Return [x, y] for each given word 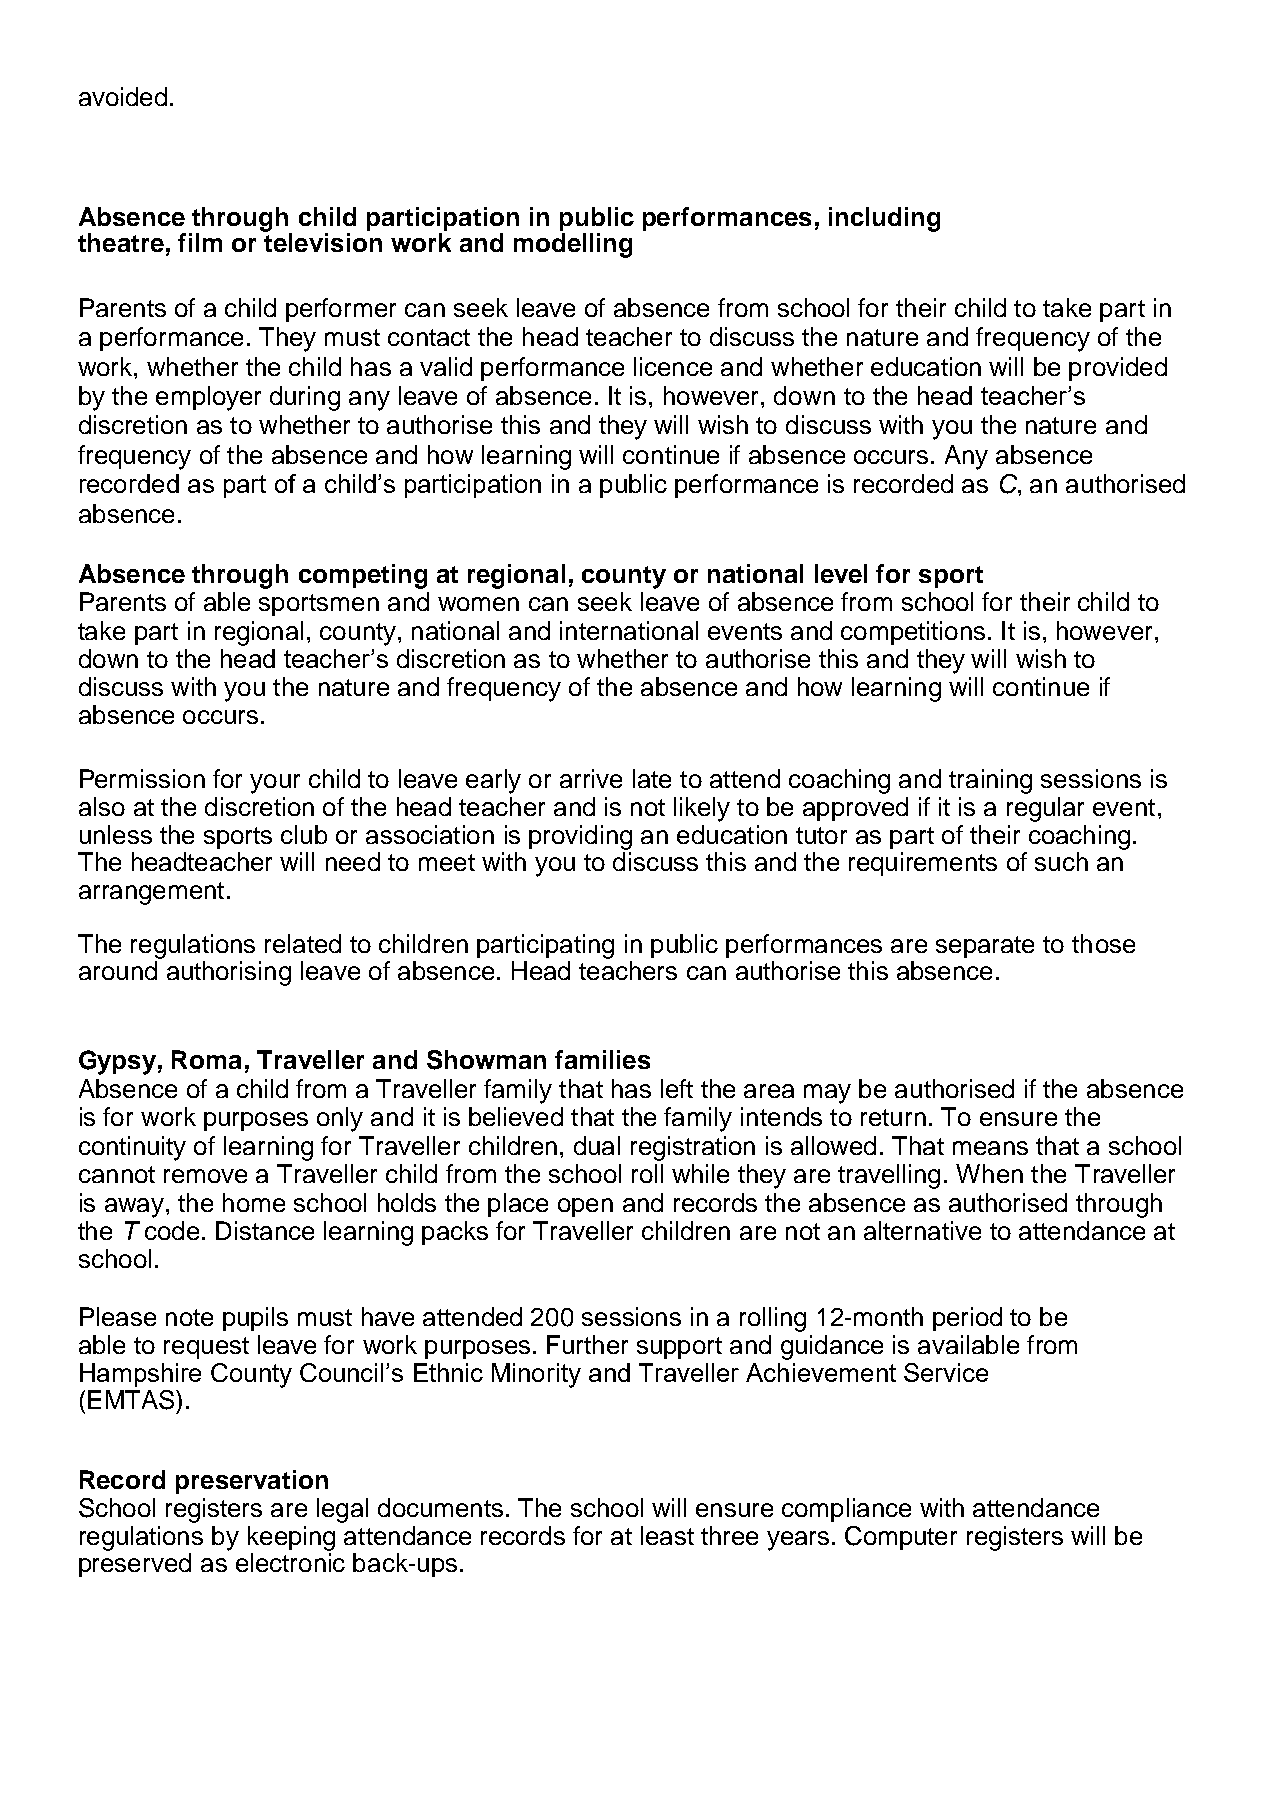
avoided [123, 96]
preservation [252, 1482]
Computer [901, 1538]
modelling [573, 245]
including [884, 219]
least [667, 1535]
